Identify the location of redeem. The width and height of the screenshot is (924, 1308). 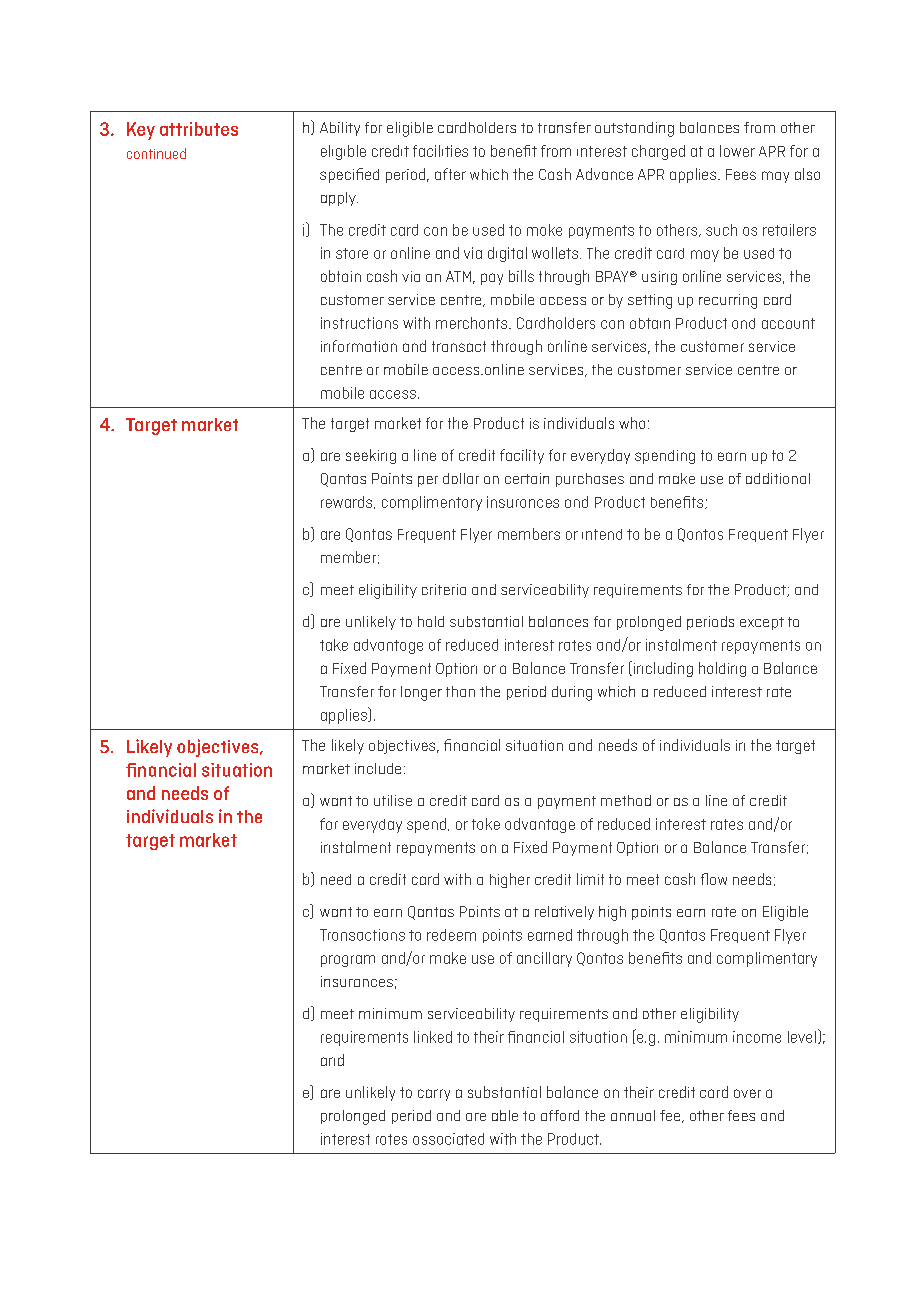
(451, 935).
